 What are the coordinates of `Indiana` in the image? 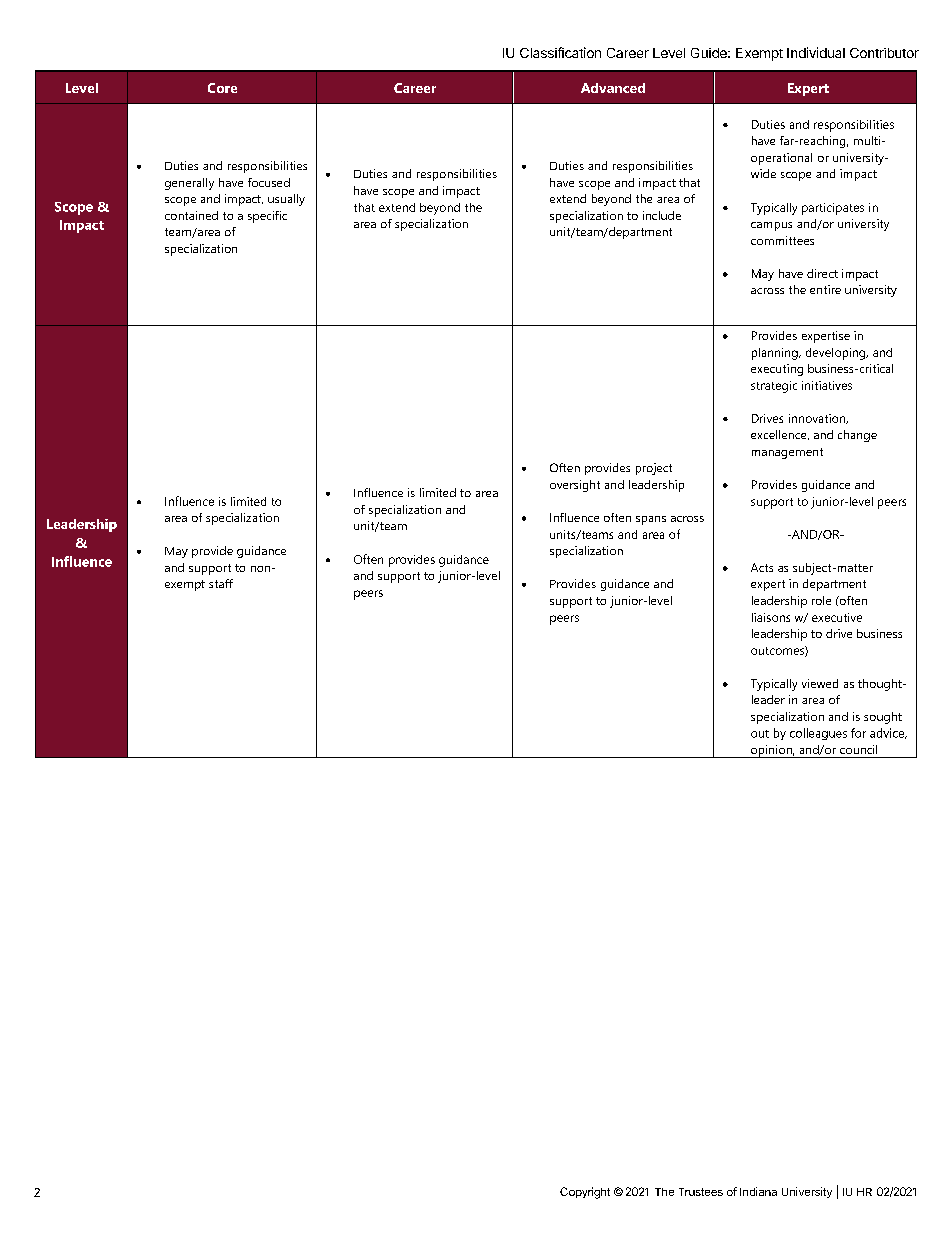 It's located at (758, 1191).
